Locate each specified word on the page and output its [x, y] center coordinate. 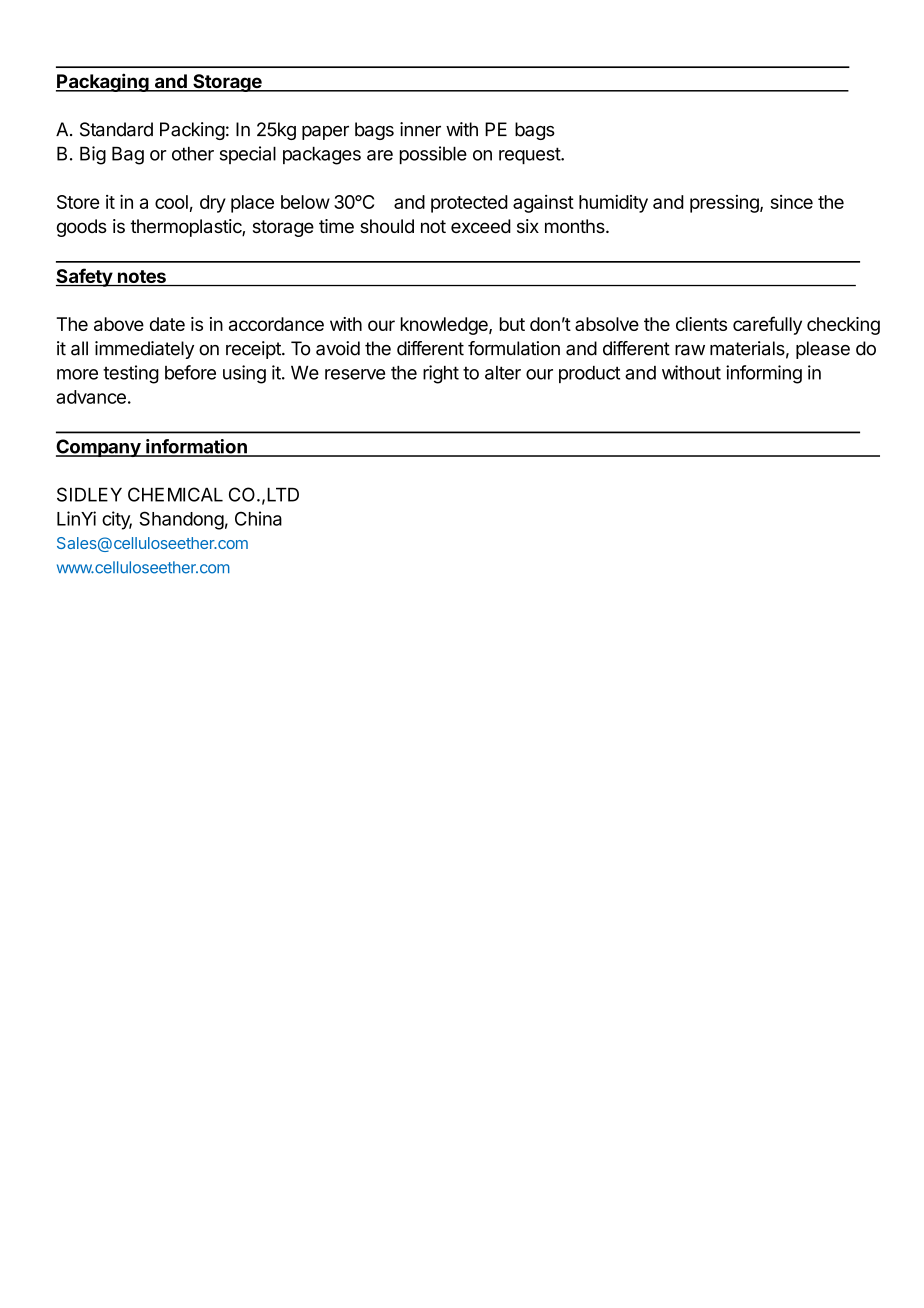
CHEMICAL [175, 494]
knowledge [445, 326]
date [167, 324]
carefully [767, 325]
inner [420, 129]
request [530, 155]
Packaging [103, 82]
